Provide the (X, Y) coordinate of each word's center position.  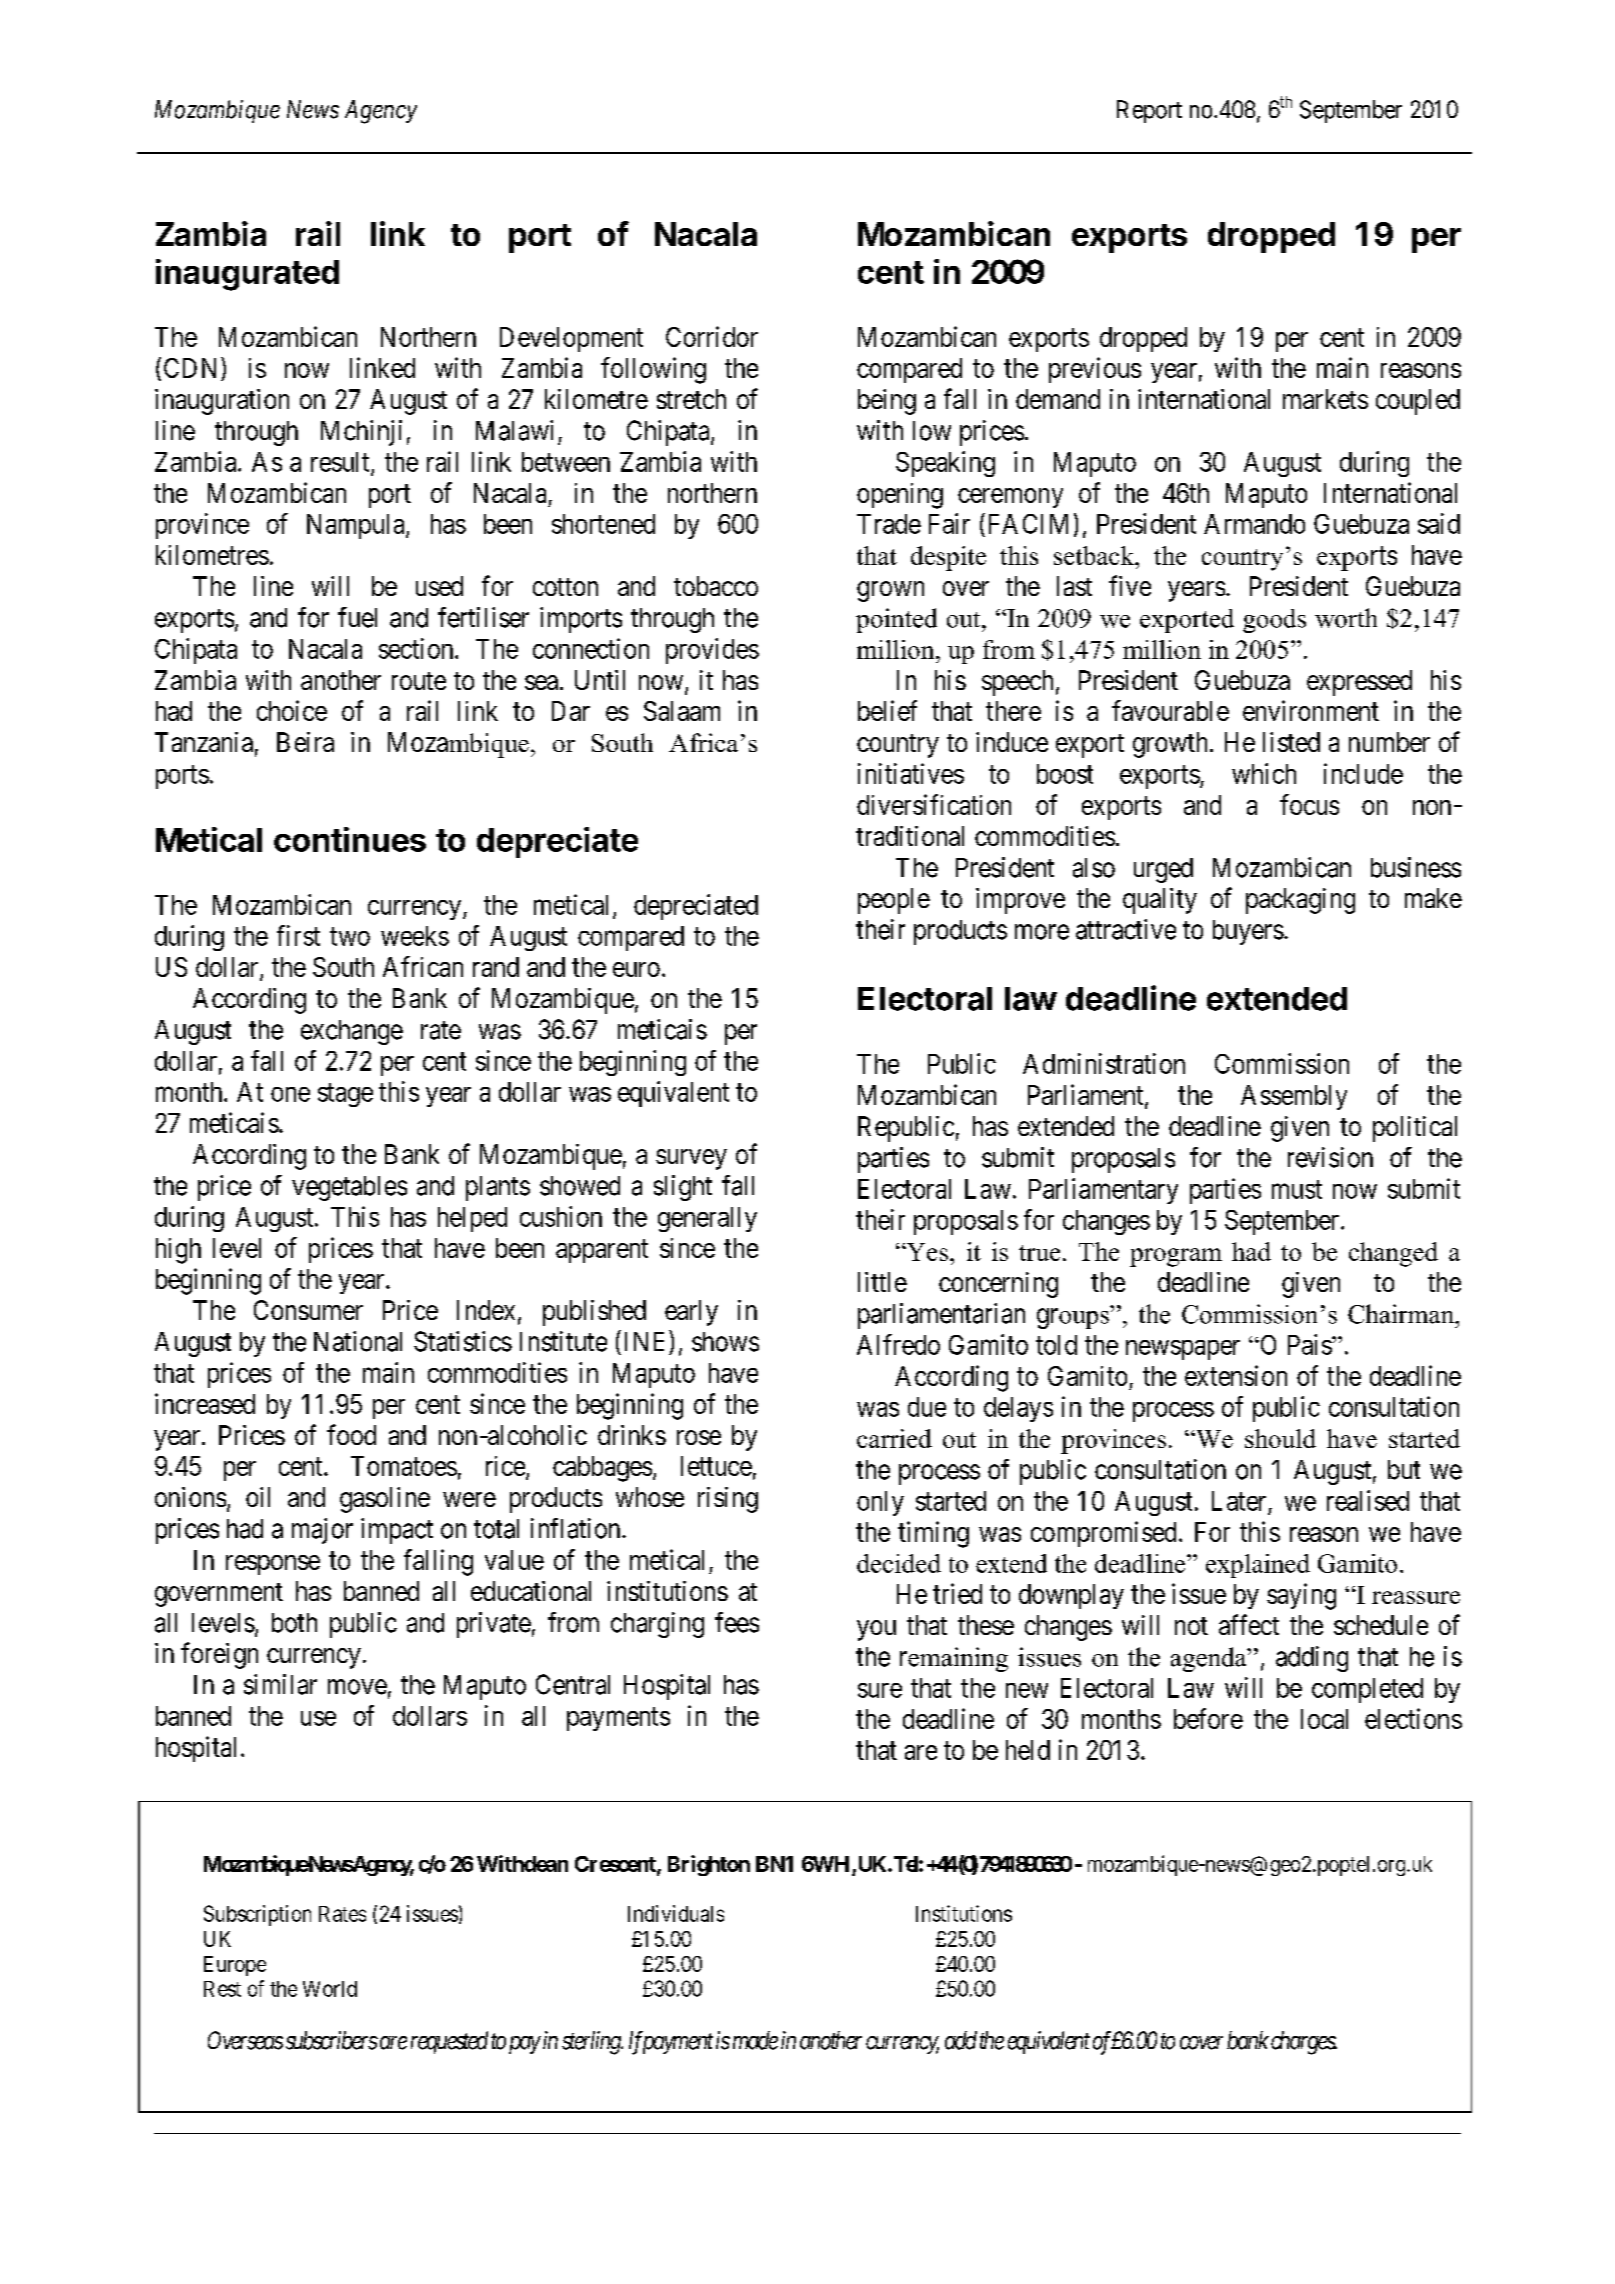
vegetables (349, 1188)
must (1297, 1189)
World (330, 1989)
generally (707, 1219)
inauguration (222, 402)
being (887, 402)
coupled (1418, 402)
